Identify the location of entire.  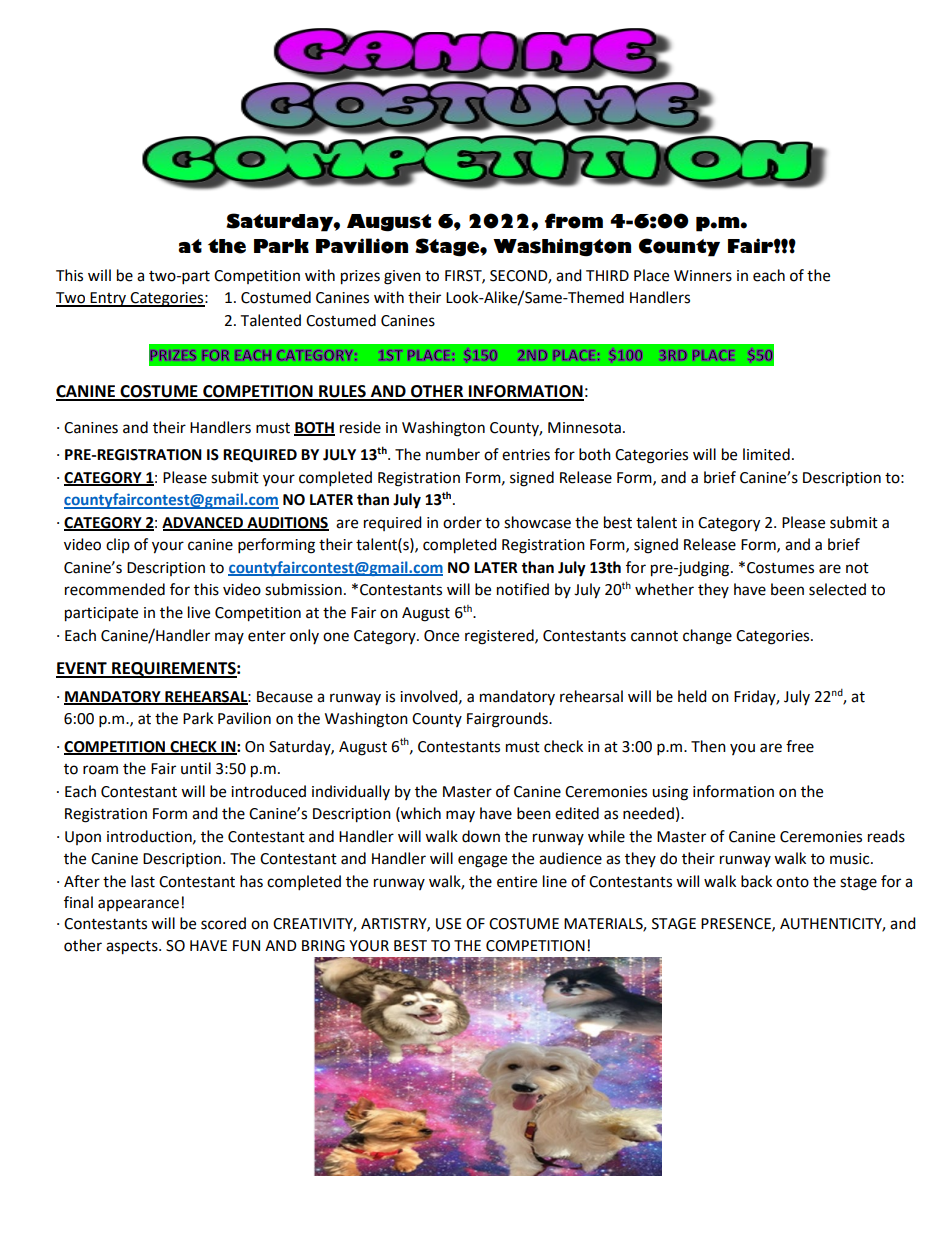
(517, 882).
